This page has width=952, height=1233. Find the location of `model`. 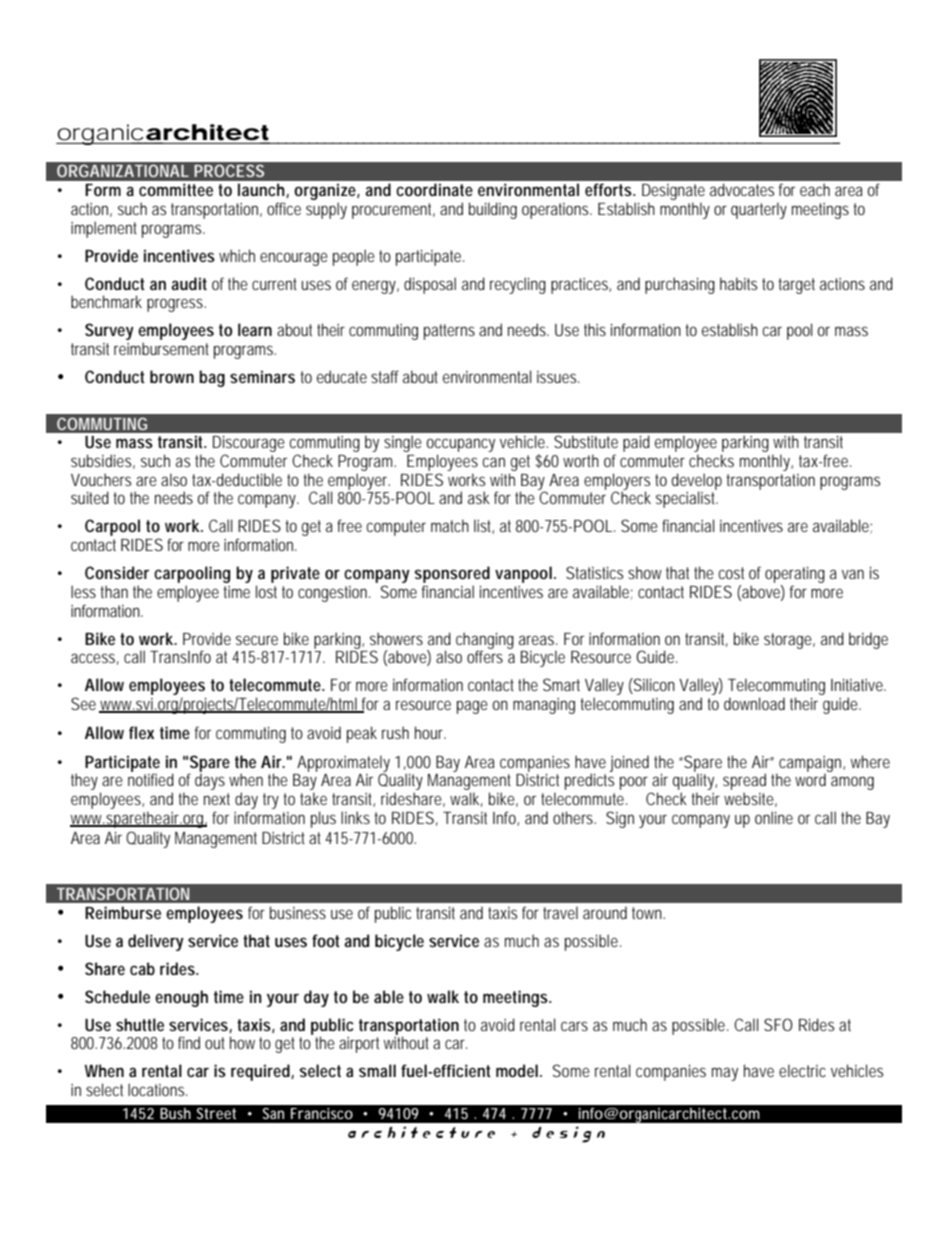

model is located at coordinates (517, 1070).
